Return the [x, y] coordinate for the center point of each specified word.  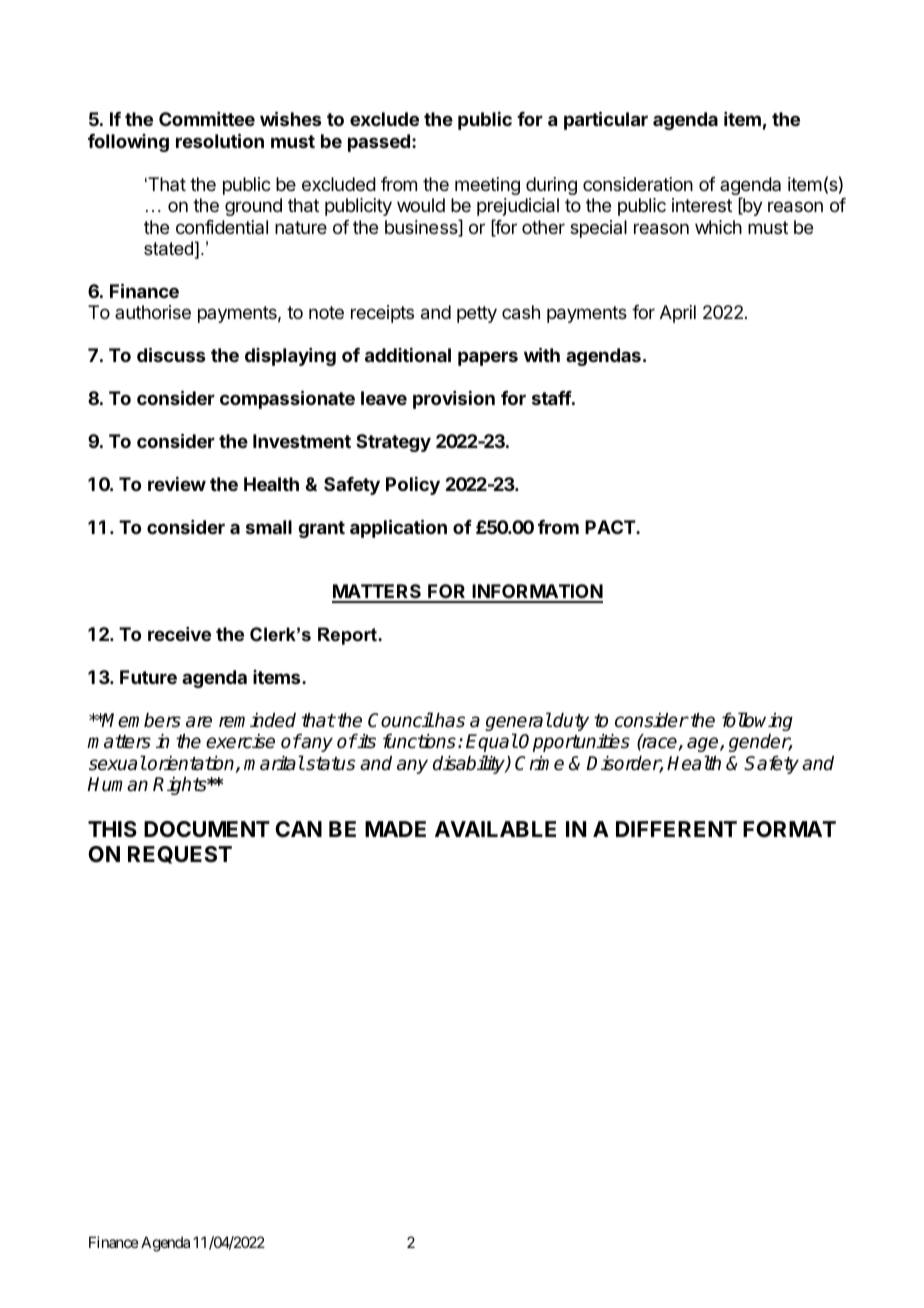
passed [379, 143]
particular [606, 120]
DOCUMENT [207, 829]
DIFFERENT [676, 829]
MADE [395, 829]
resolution [220, 140]
